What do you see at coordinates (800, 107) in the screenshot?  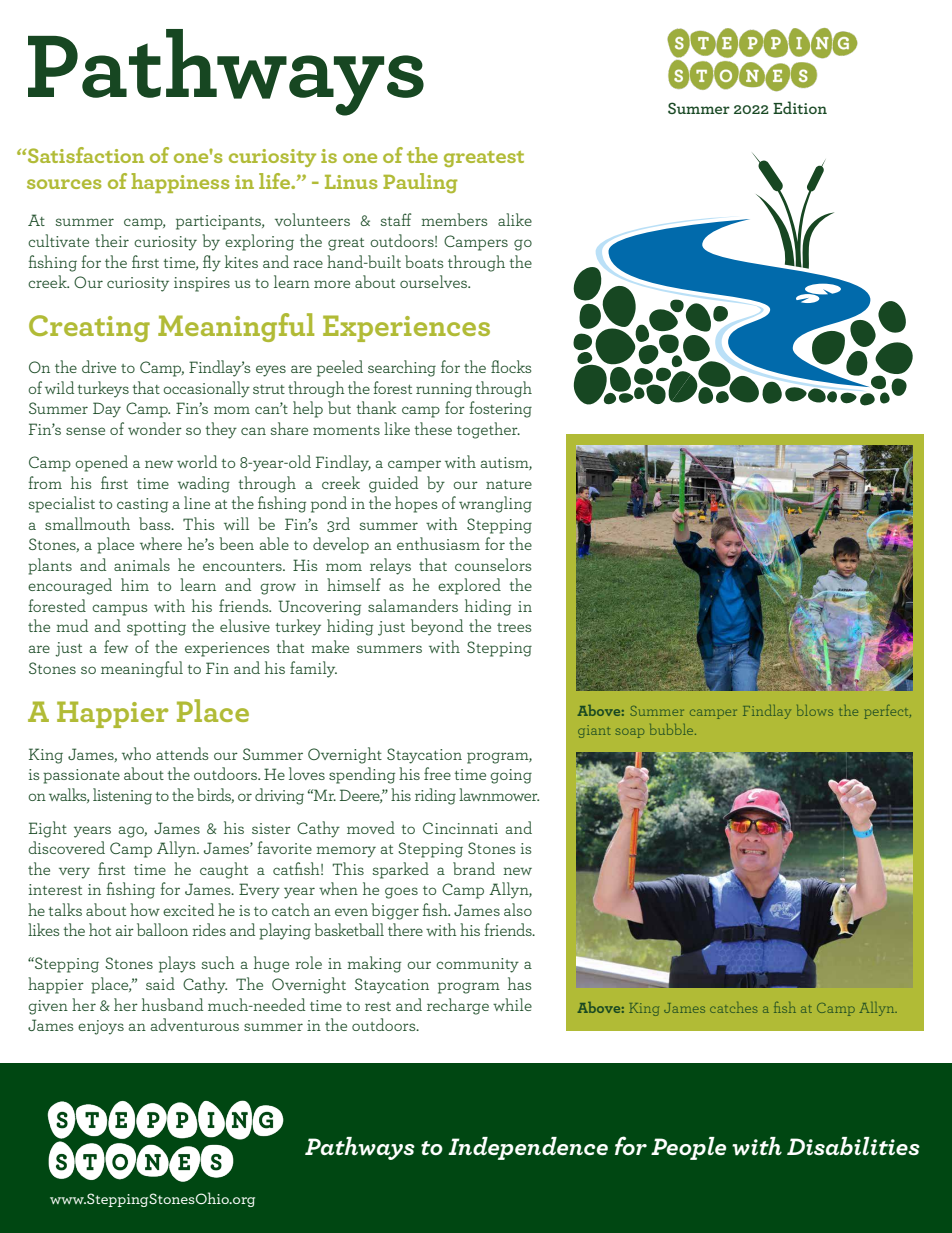 I see `Edition` at bounding box center [800, 107].
